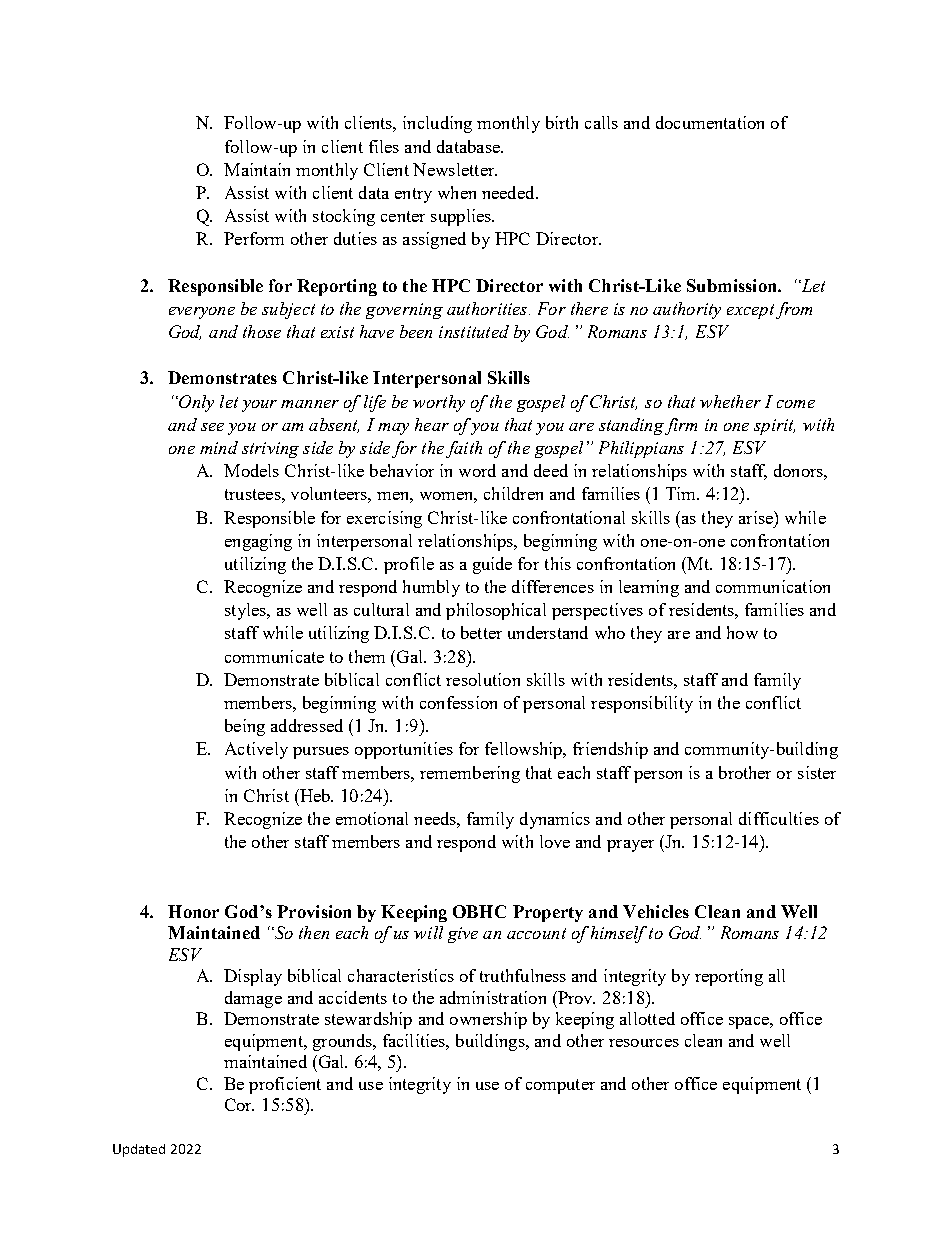  Describe the element at coordinates (682, 493) in the page. I see `Tim` at that location.
